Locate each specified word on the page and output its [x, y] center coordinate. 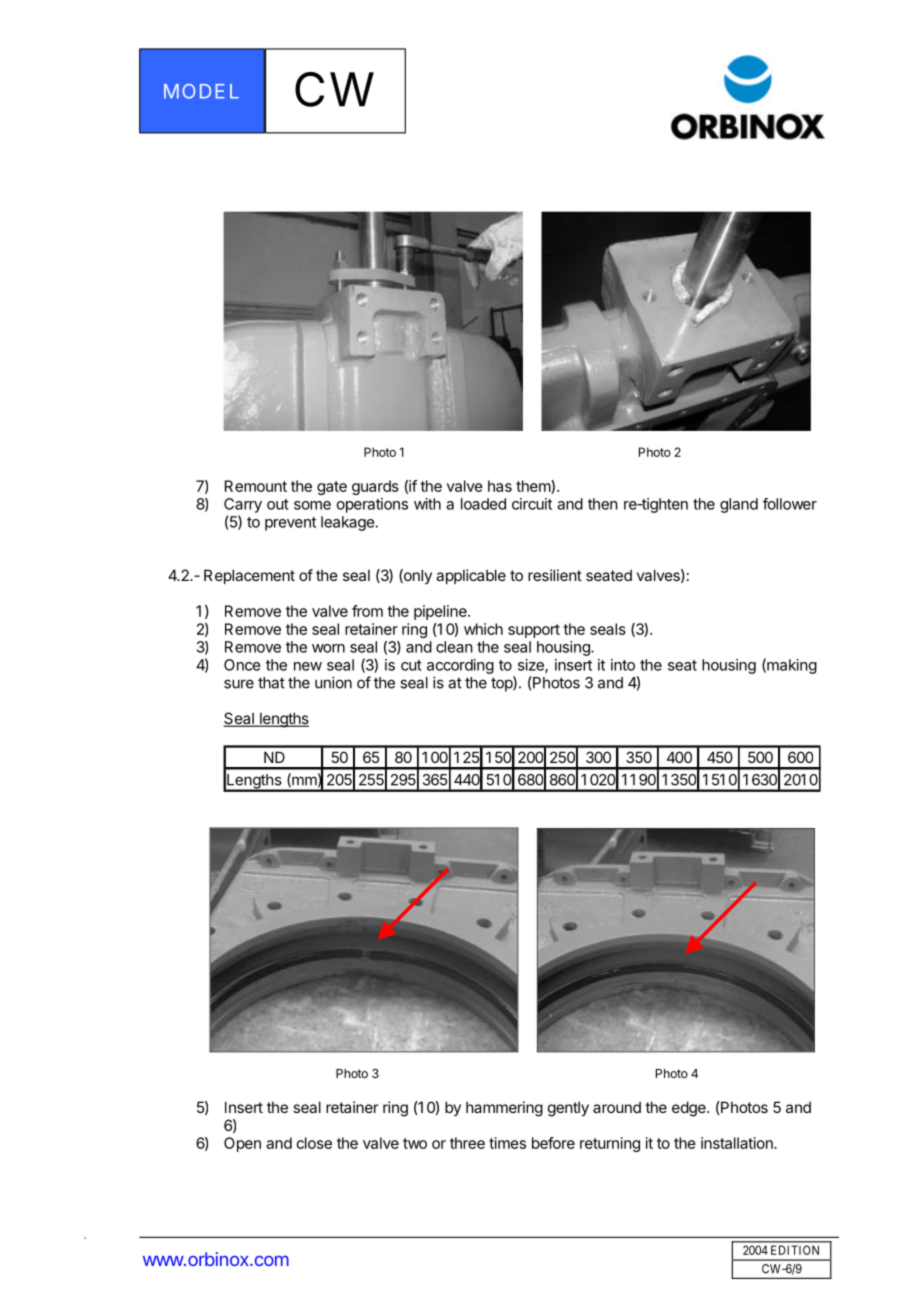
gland [739, 505]
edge [690, 1109]
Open [242, 1144]
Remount [256, 486]
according [460, 666]
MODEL [201, 91]
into [623, 665]
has [500, 486]
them [534, 487]
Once [242, 665]
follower [790, 504]
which [483, 629]
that [271, 683]
